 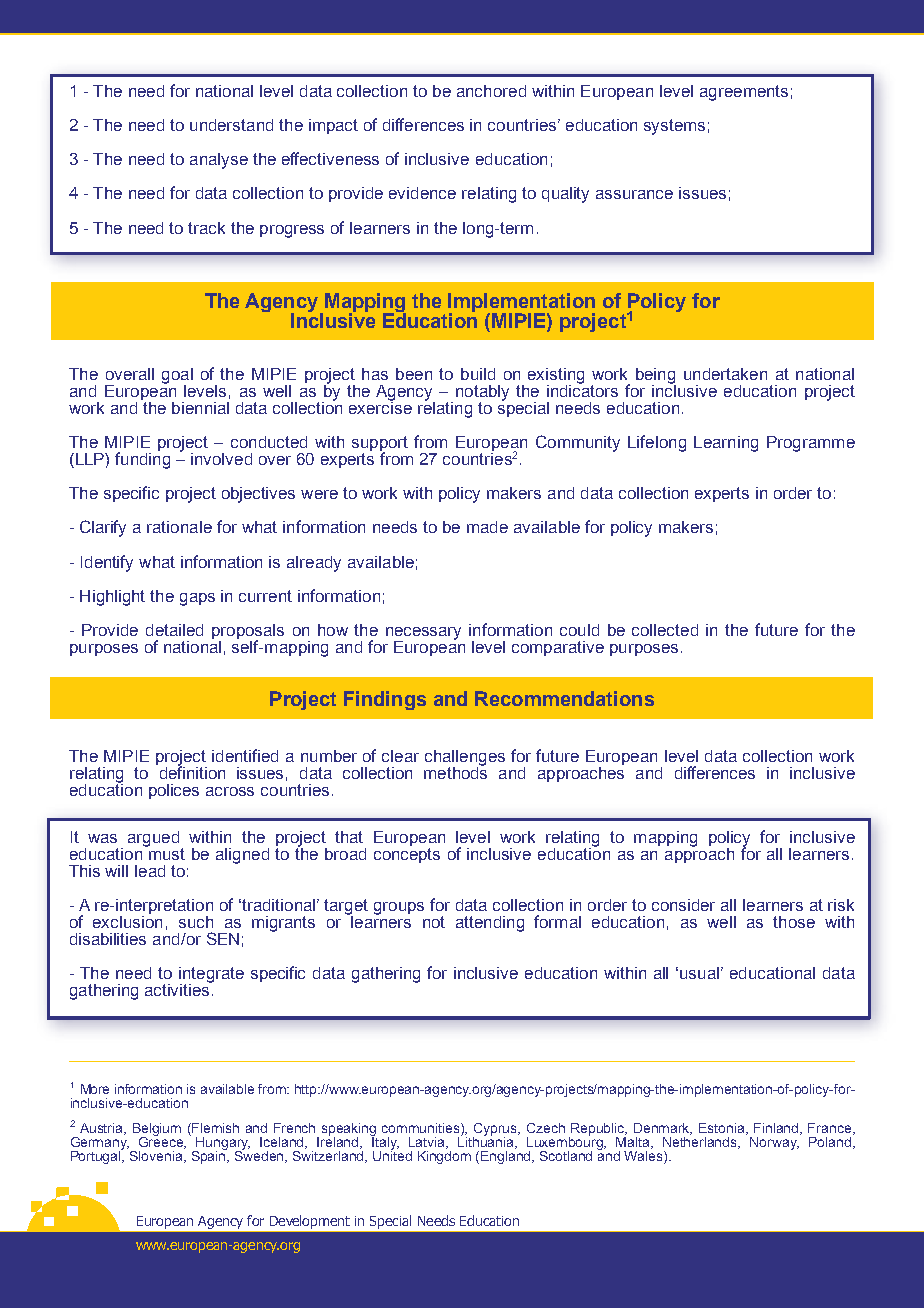 What do you see at coordinates (665, 630) in the document?
I see `collected` at bounding box center [665, 630].
